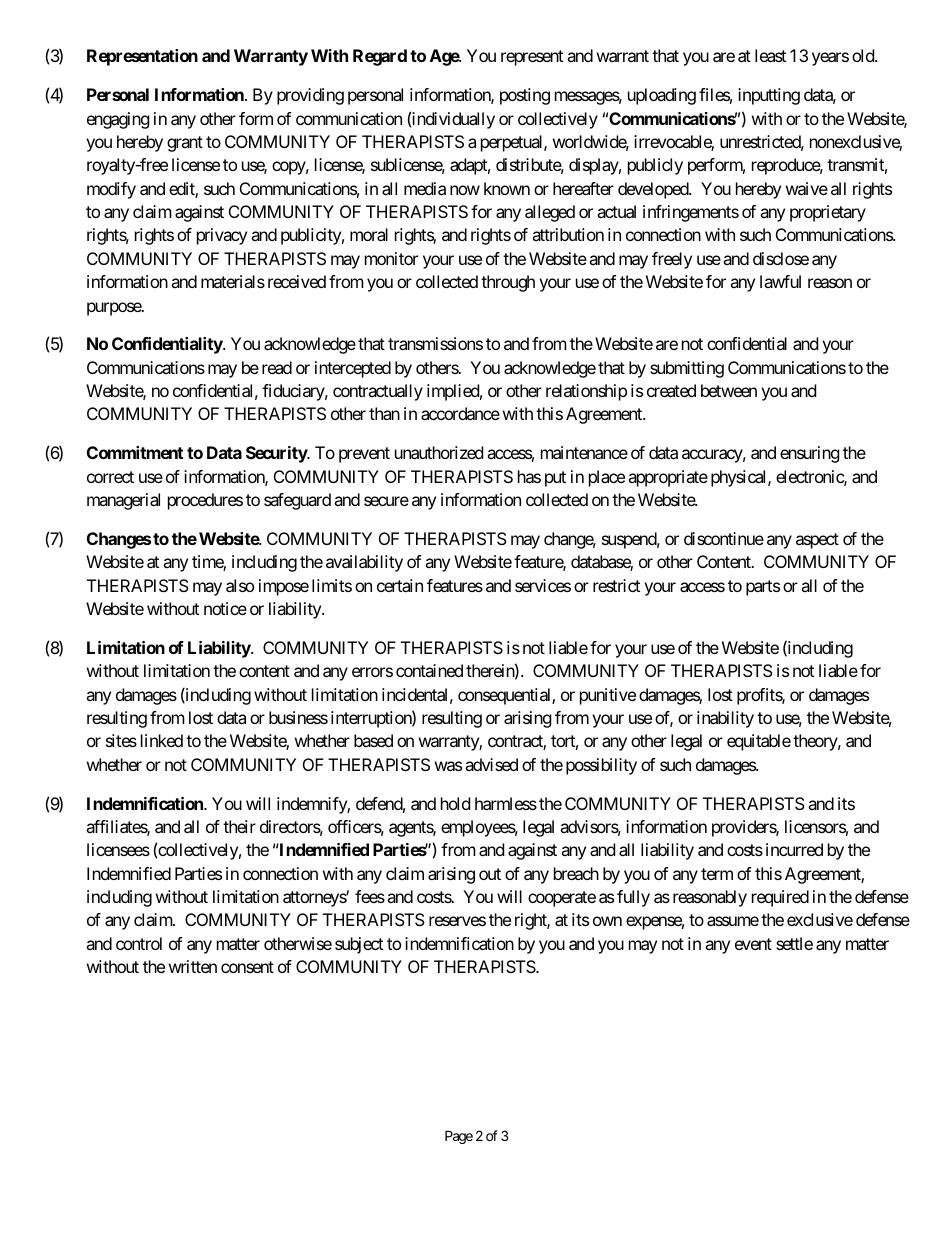  What do you see at coordinates (193, 966) in the page?
I see `written` at bounding box center [193, 966].
